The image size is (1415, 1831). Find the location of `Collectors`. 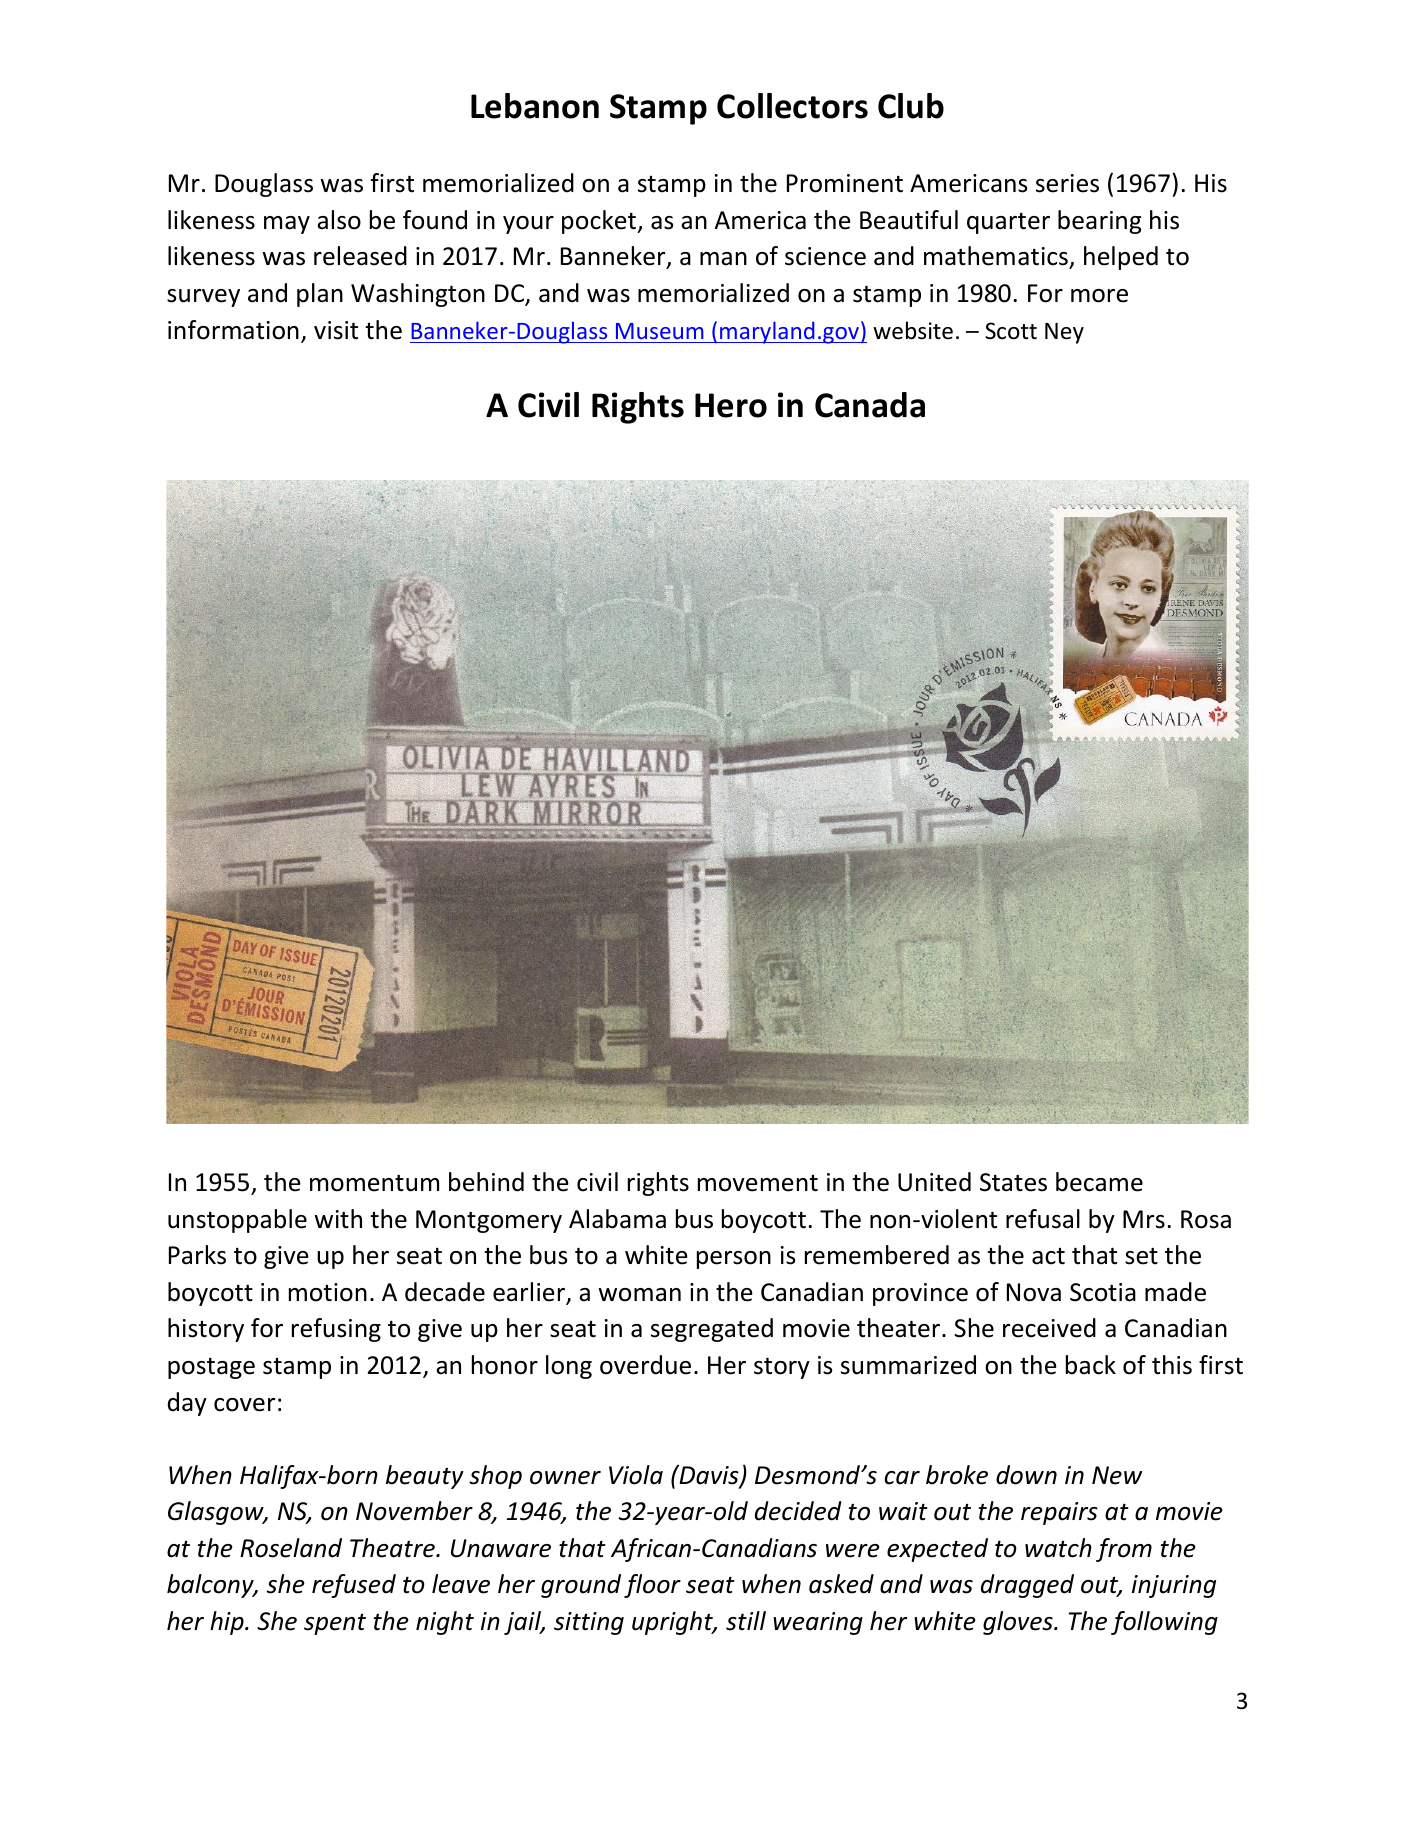

Collectors is located at coordinates (792, 106).
